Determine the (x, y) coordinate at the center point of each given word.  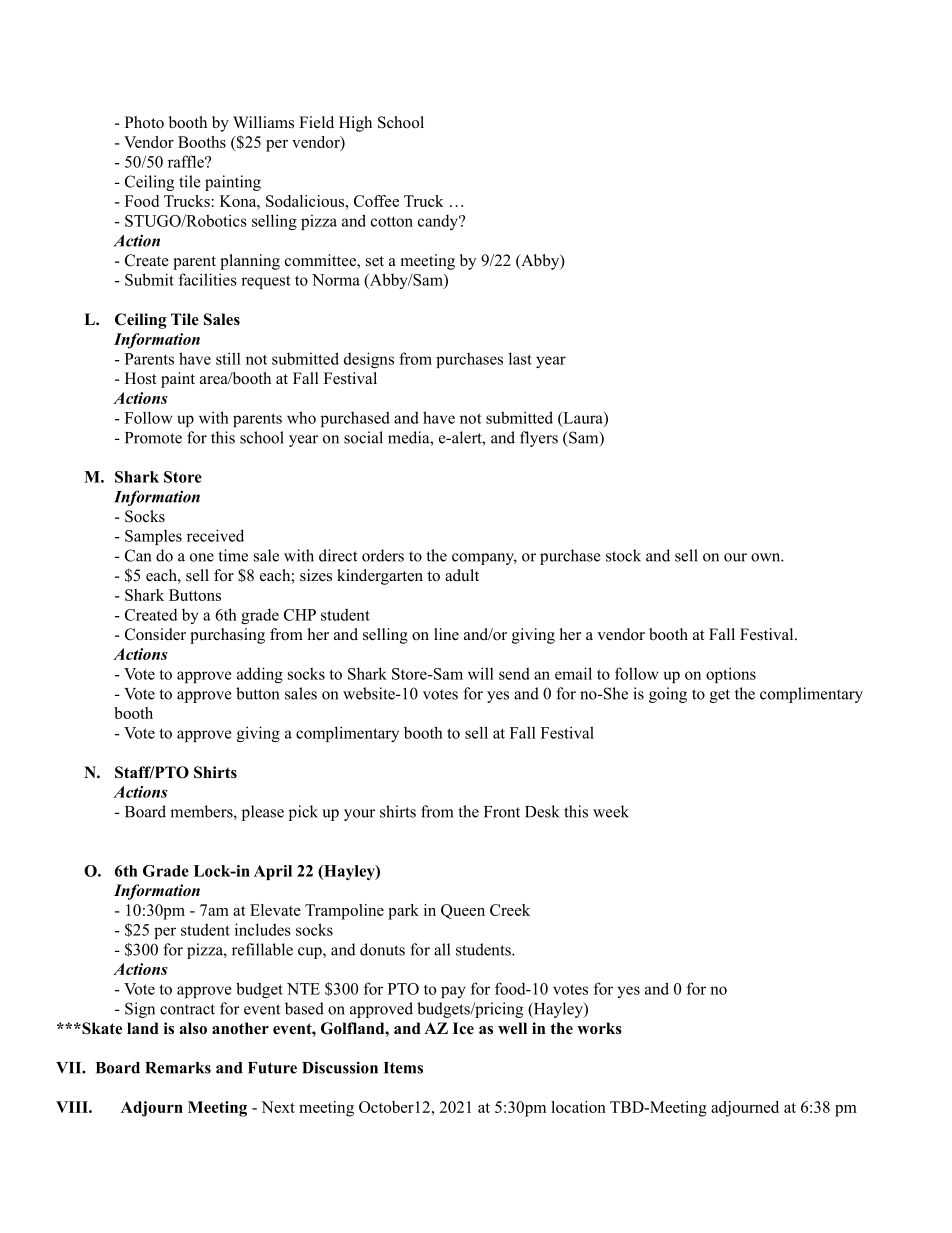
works (599, 1028)
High (355, 124)
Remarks (178, 1068)
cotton (392, 221)
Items (403, 1068)
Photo (144, 122)
